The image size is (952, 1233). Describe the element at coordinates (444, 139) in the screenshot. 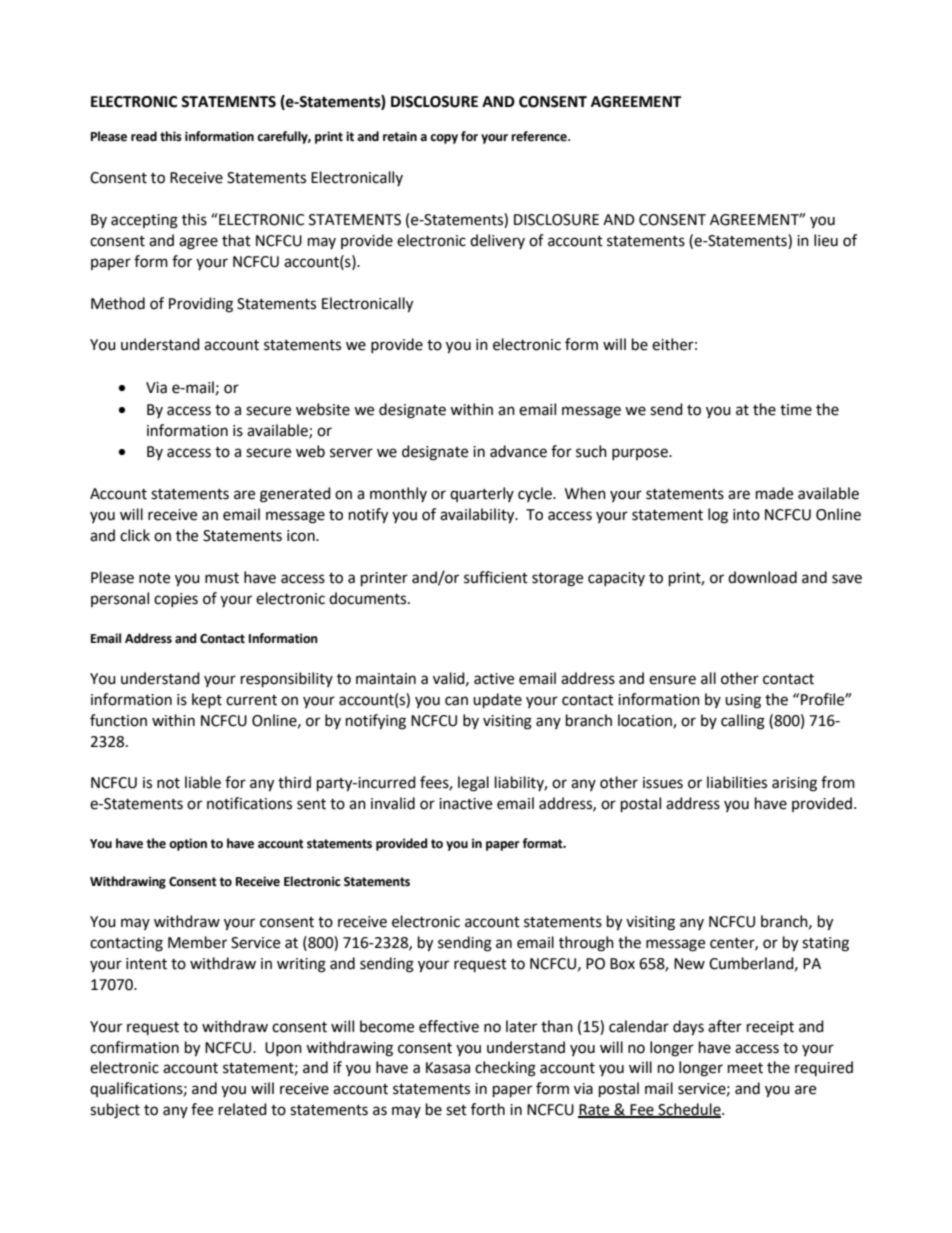

I see `copy` at that location.
